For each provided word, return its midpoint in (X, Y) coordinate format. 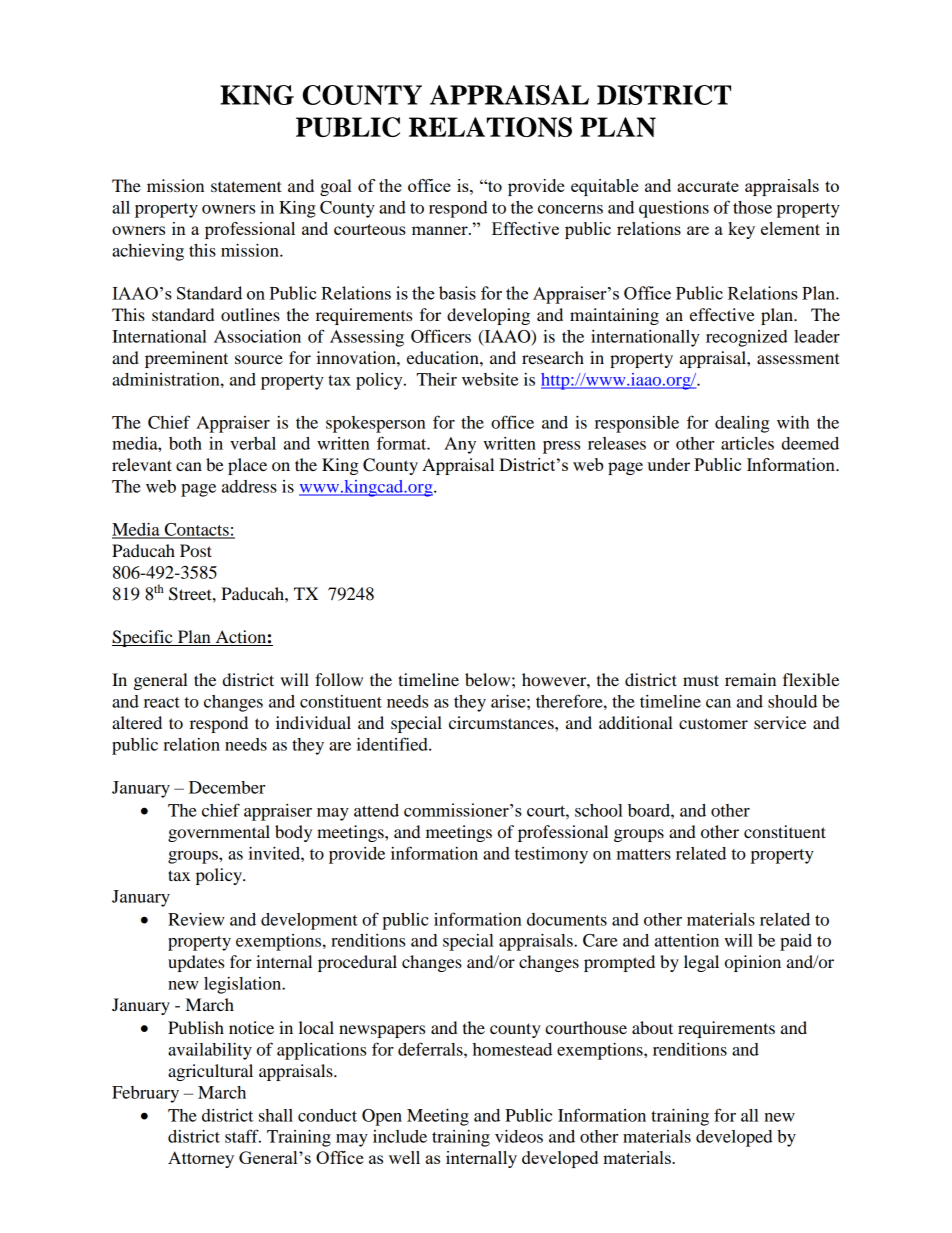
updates (196, 963)
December (227, 787)
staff (243, 1136)
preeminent (186, 359)
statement (246, 186)
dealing (742, 424)
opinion (753, 963)
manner (441, 230)
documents (567, 919)
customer (713, 723)
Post (196, 550)
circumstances (502, 722)
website (490, 379)
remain (750, 679)
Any (460, 445)
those (752, 207)
